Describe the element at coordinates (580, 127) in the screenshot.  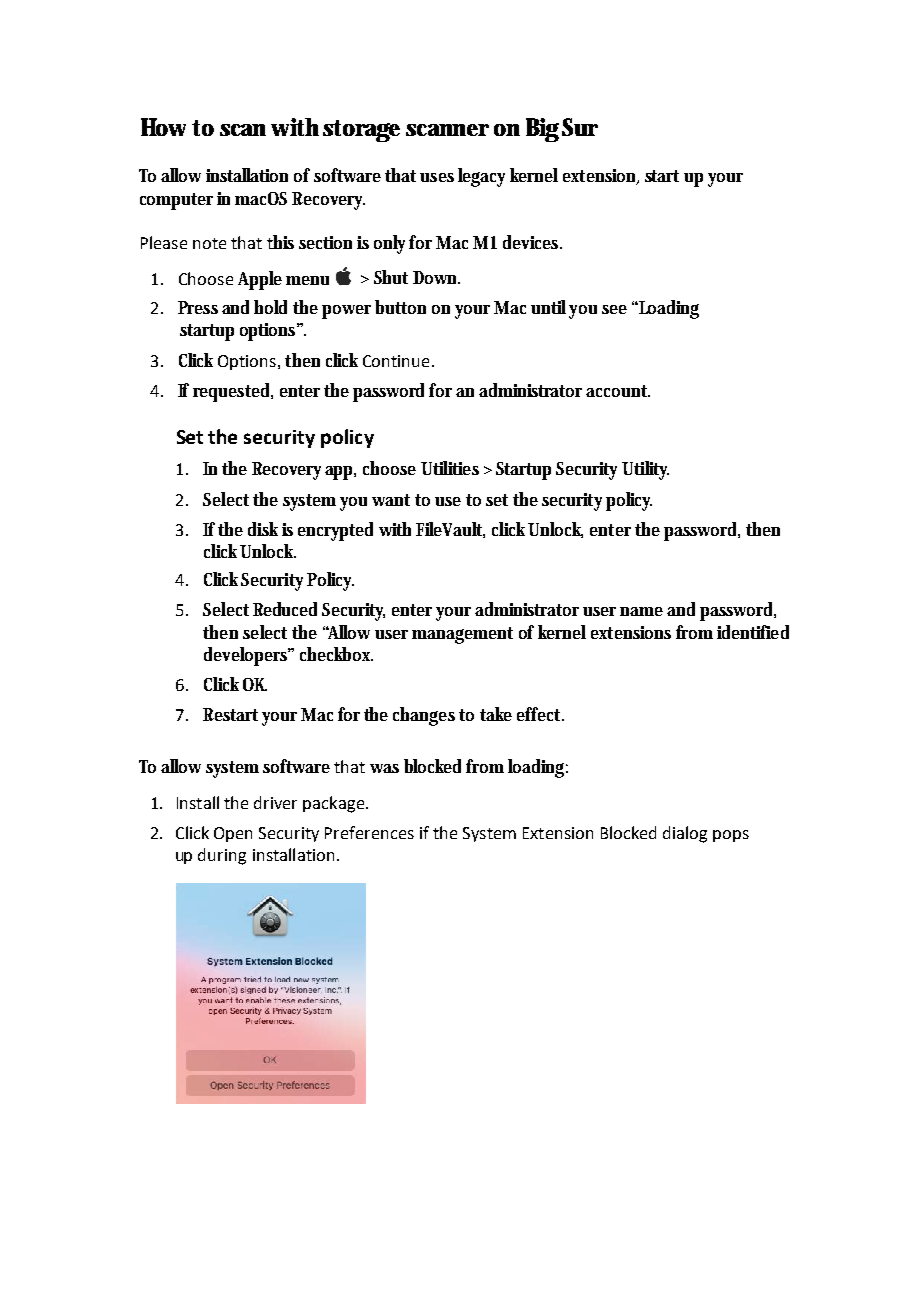
I see `Sur` at that location.
